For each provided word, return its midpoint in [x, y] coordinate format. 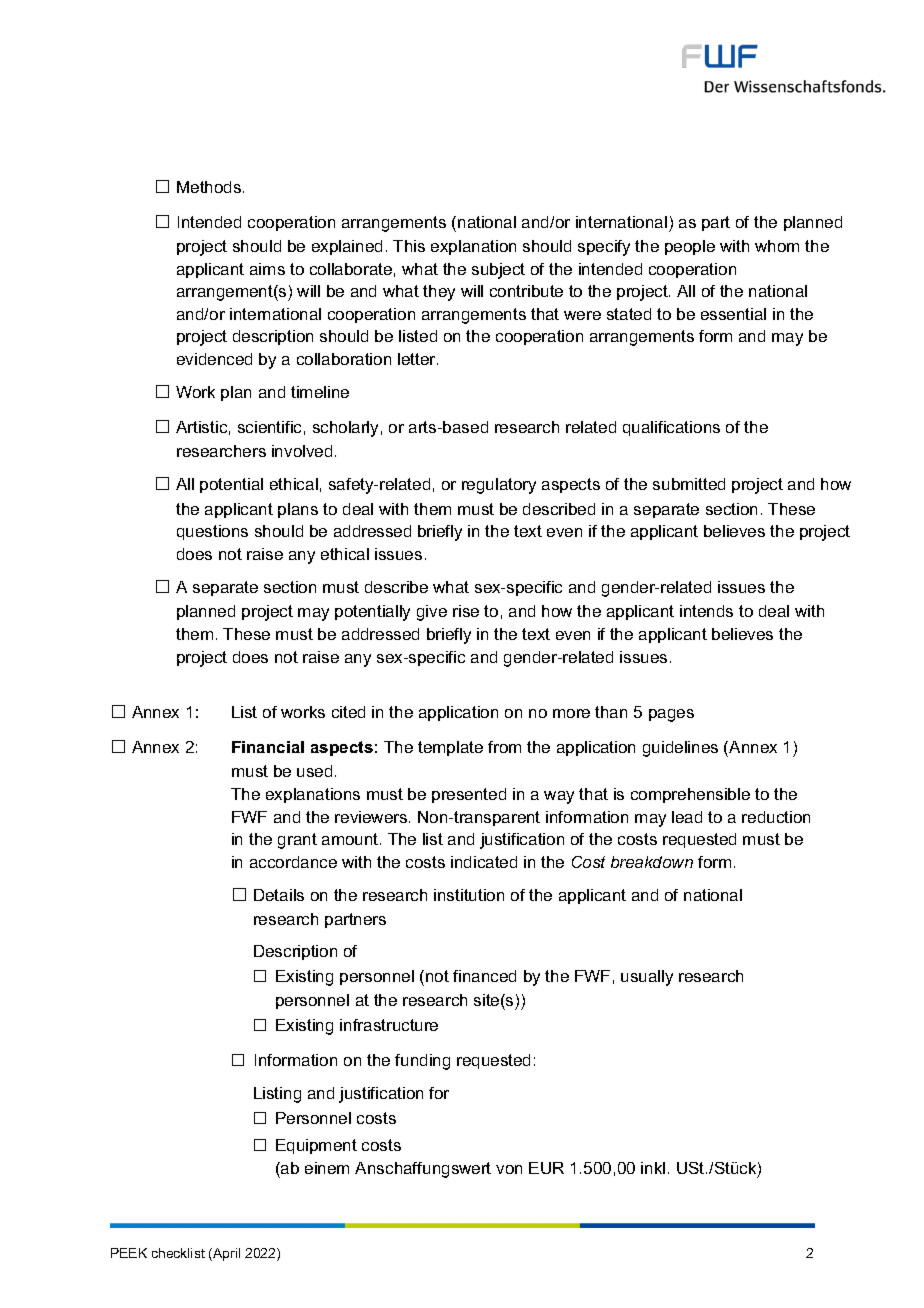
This [409, 246]
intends [706, 611]
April [225, 1254]
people [690, 247]
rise [466, 611]
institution [469, 895]
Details [279, 895]
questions [212, 532]
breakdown [652, 862]
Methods [210, 187]
